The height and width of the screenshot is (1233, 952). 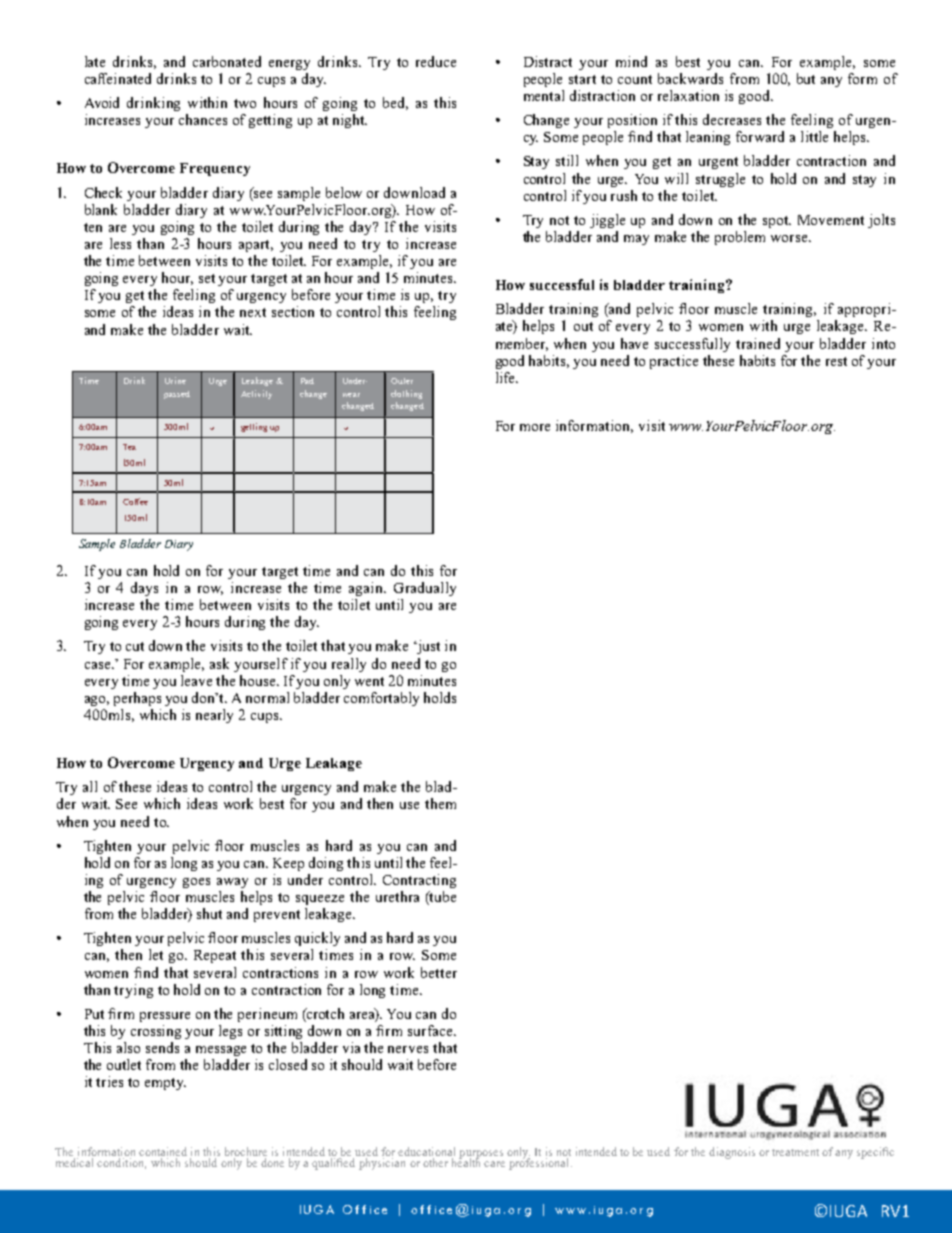 I want to click on treatment, so click(x=795, y=1152).
